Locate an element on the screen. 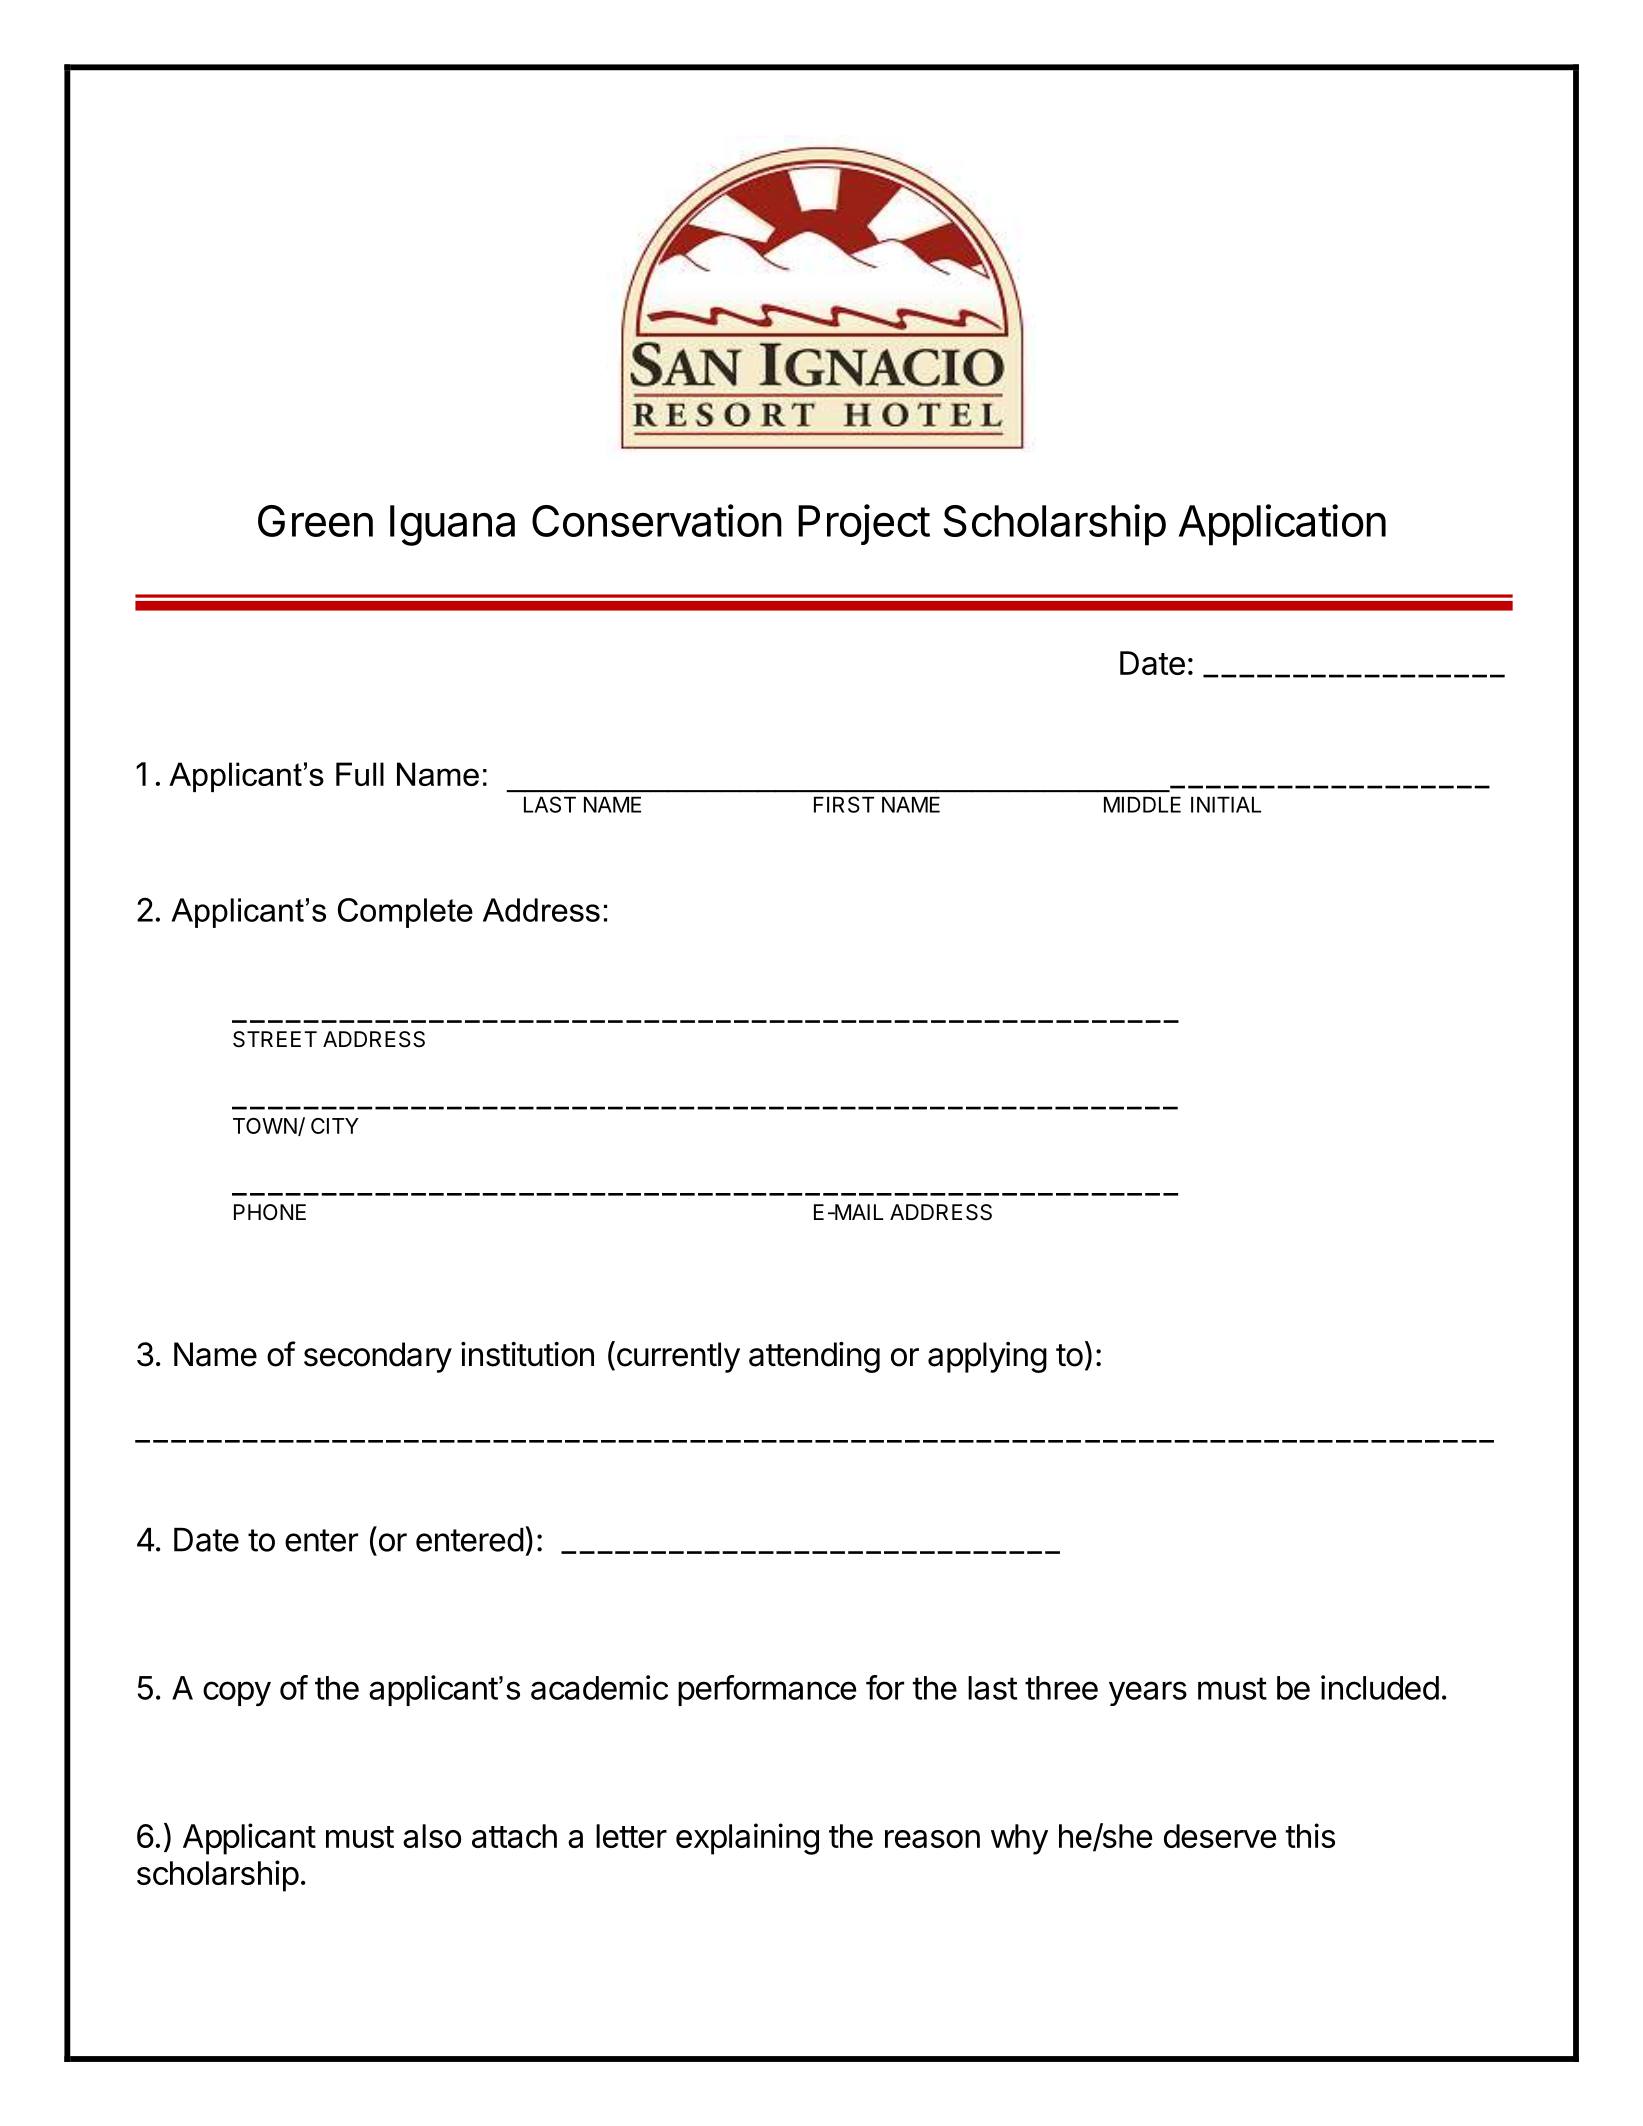 This screenshot has width=1643, height=2126. applying is located at coordinates (987, 1357).
